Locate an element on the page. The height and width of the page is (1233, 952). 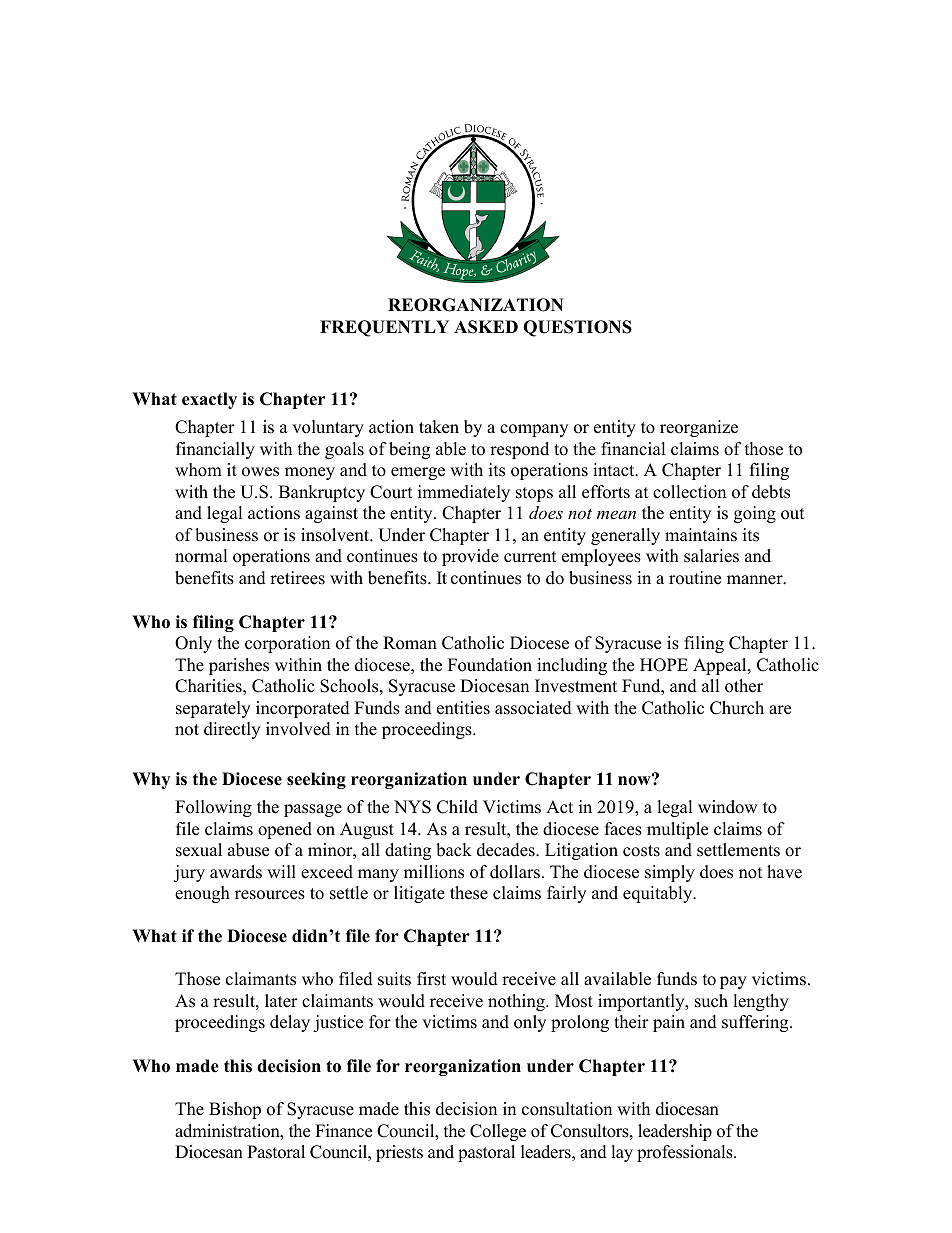
these is located at coordinates (469, 893).
